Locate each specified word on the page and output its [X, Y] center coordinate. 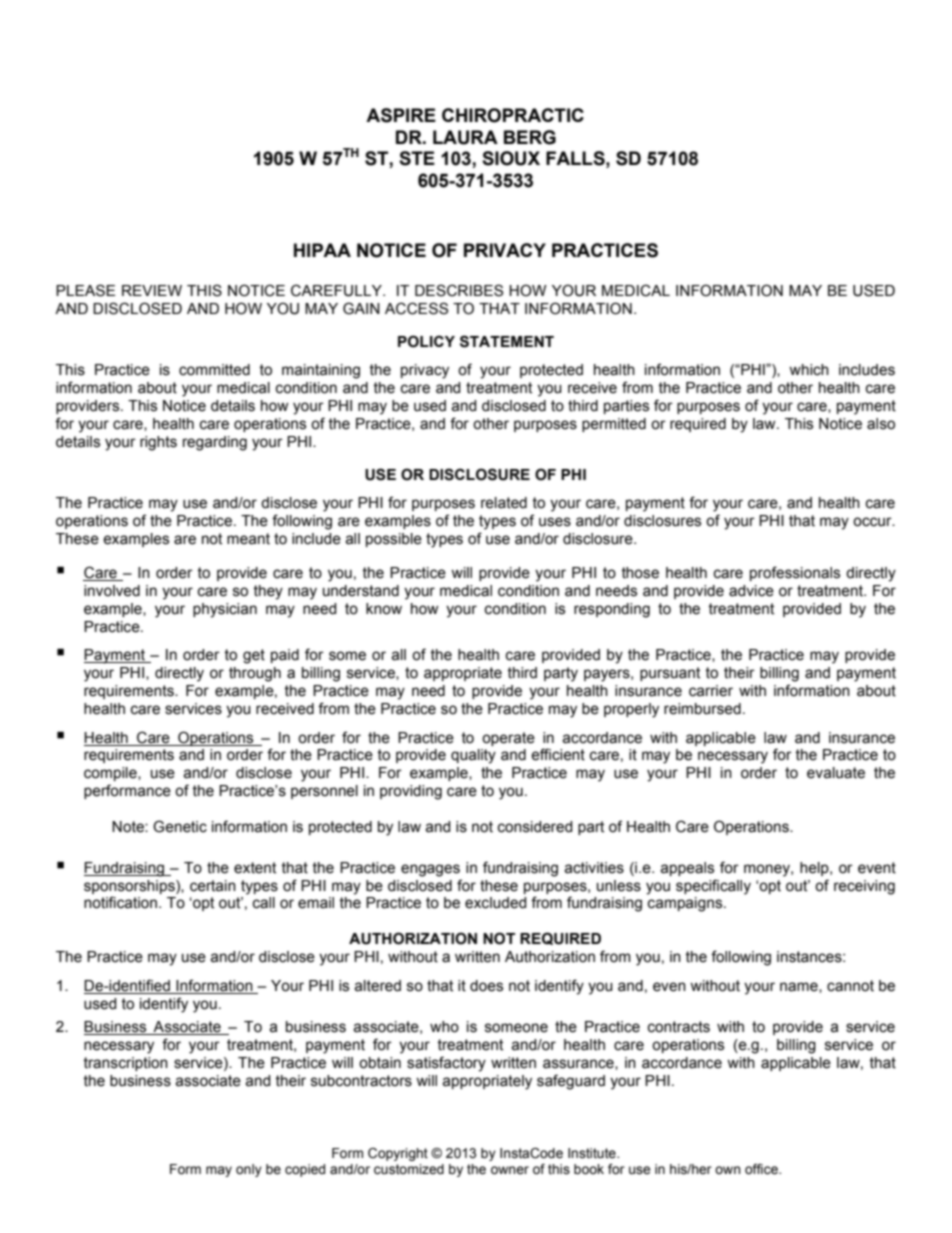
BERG [530, 137]
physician [225, 610]
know [384, 609]
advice [751, 591]
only [249, 1170]
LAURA [465, 137]
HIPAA [322, 250]
